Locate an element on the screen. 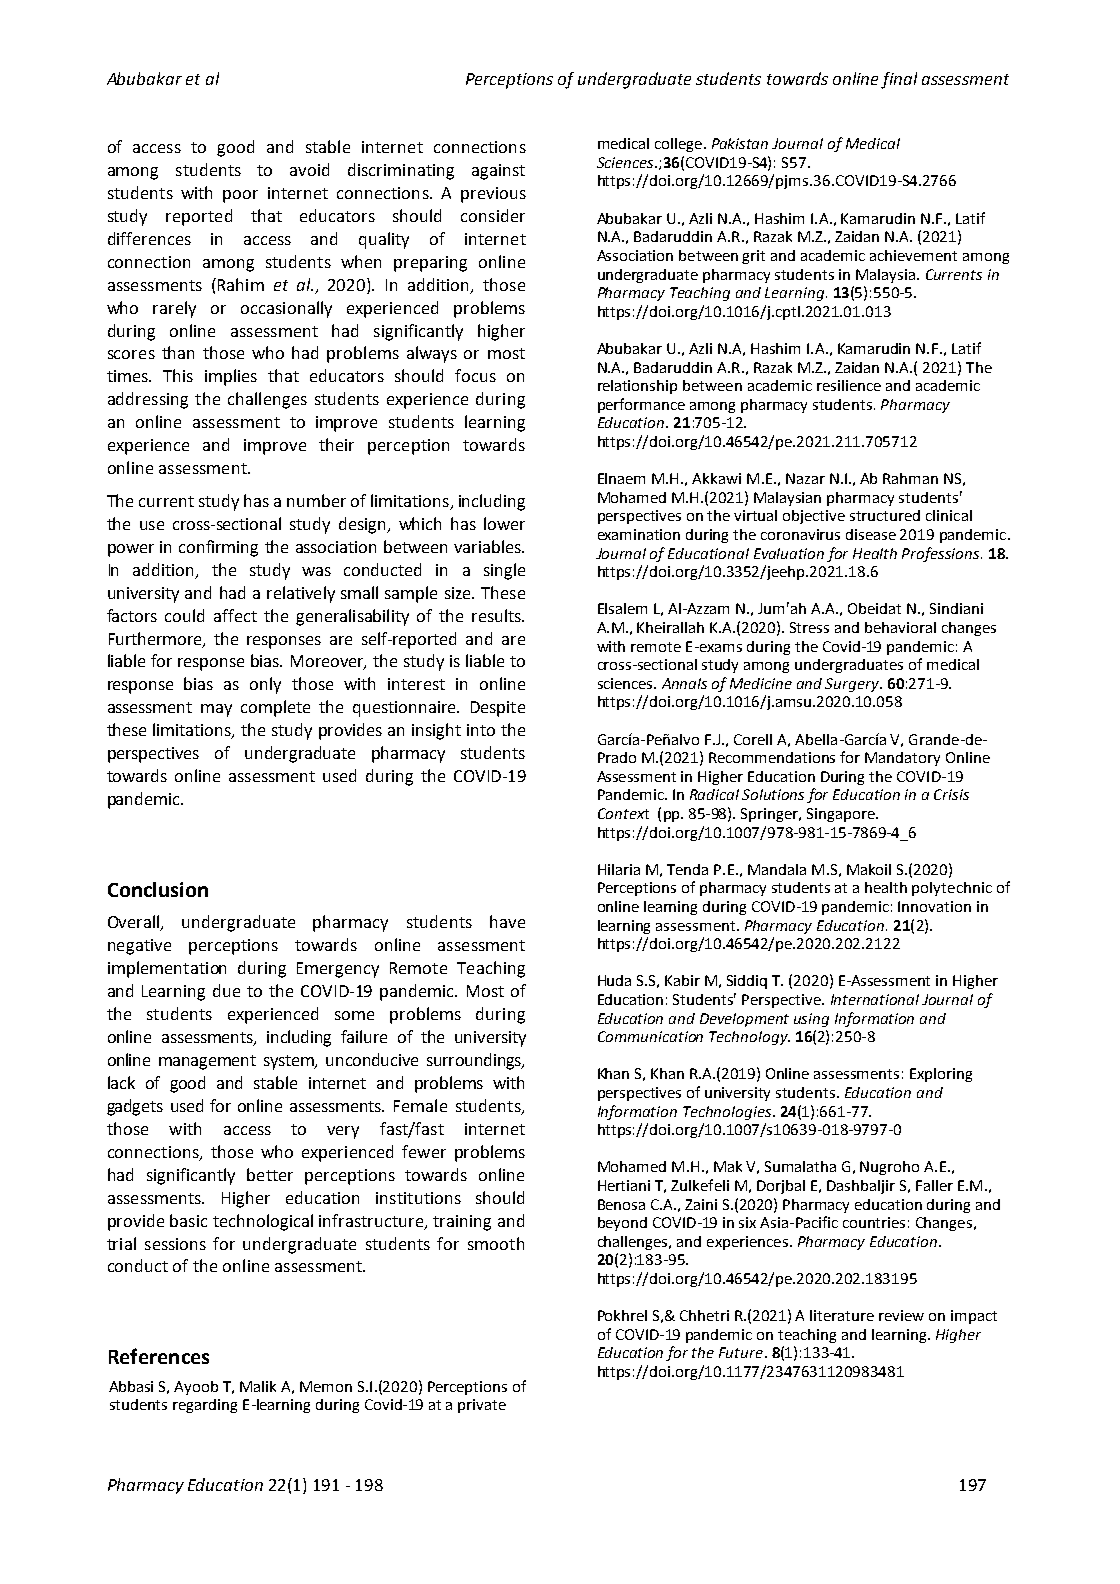  Mandatory is located at coordinates (902, 759).
